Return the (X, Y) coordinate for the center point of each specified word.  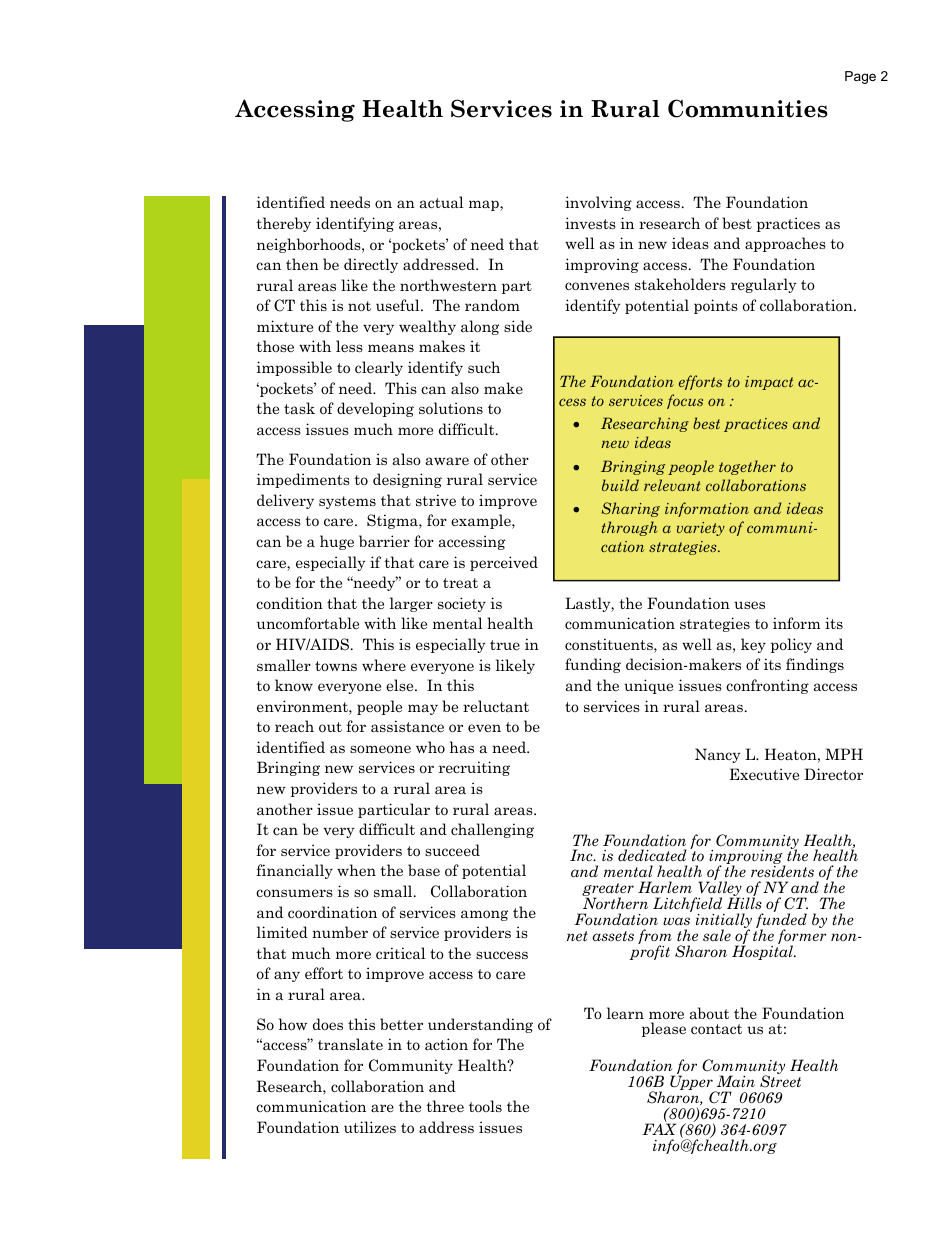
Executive (764, 774)
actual (441, 202)
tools (485, 1106)
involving (598, 203)
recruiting (474, 768)
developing (375, 409)
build (620, 485)
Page (860, 77)
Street (780, 1080)
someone (380, 749)
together (747, 467)
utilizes (370, 1127)
